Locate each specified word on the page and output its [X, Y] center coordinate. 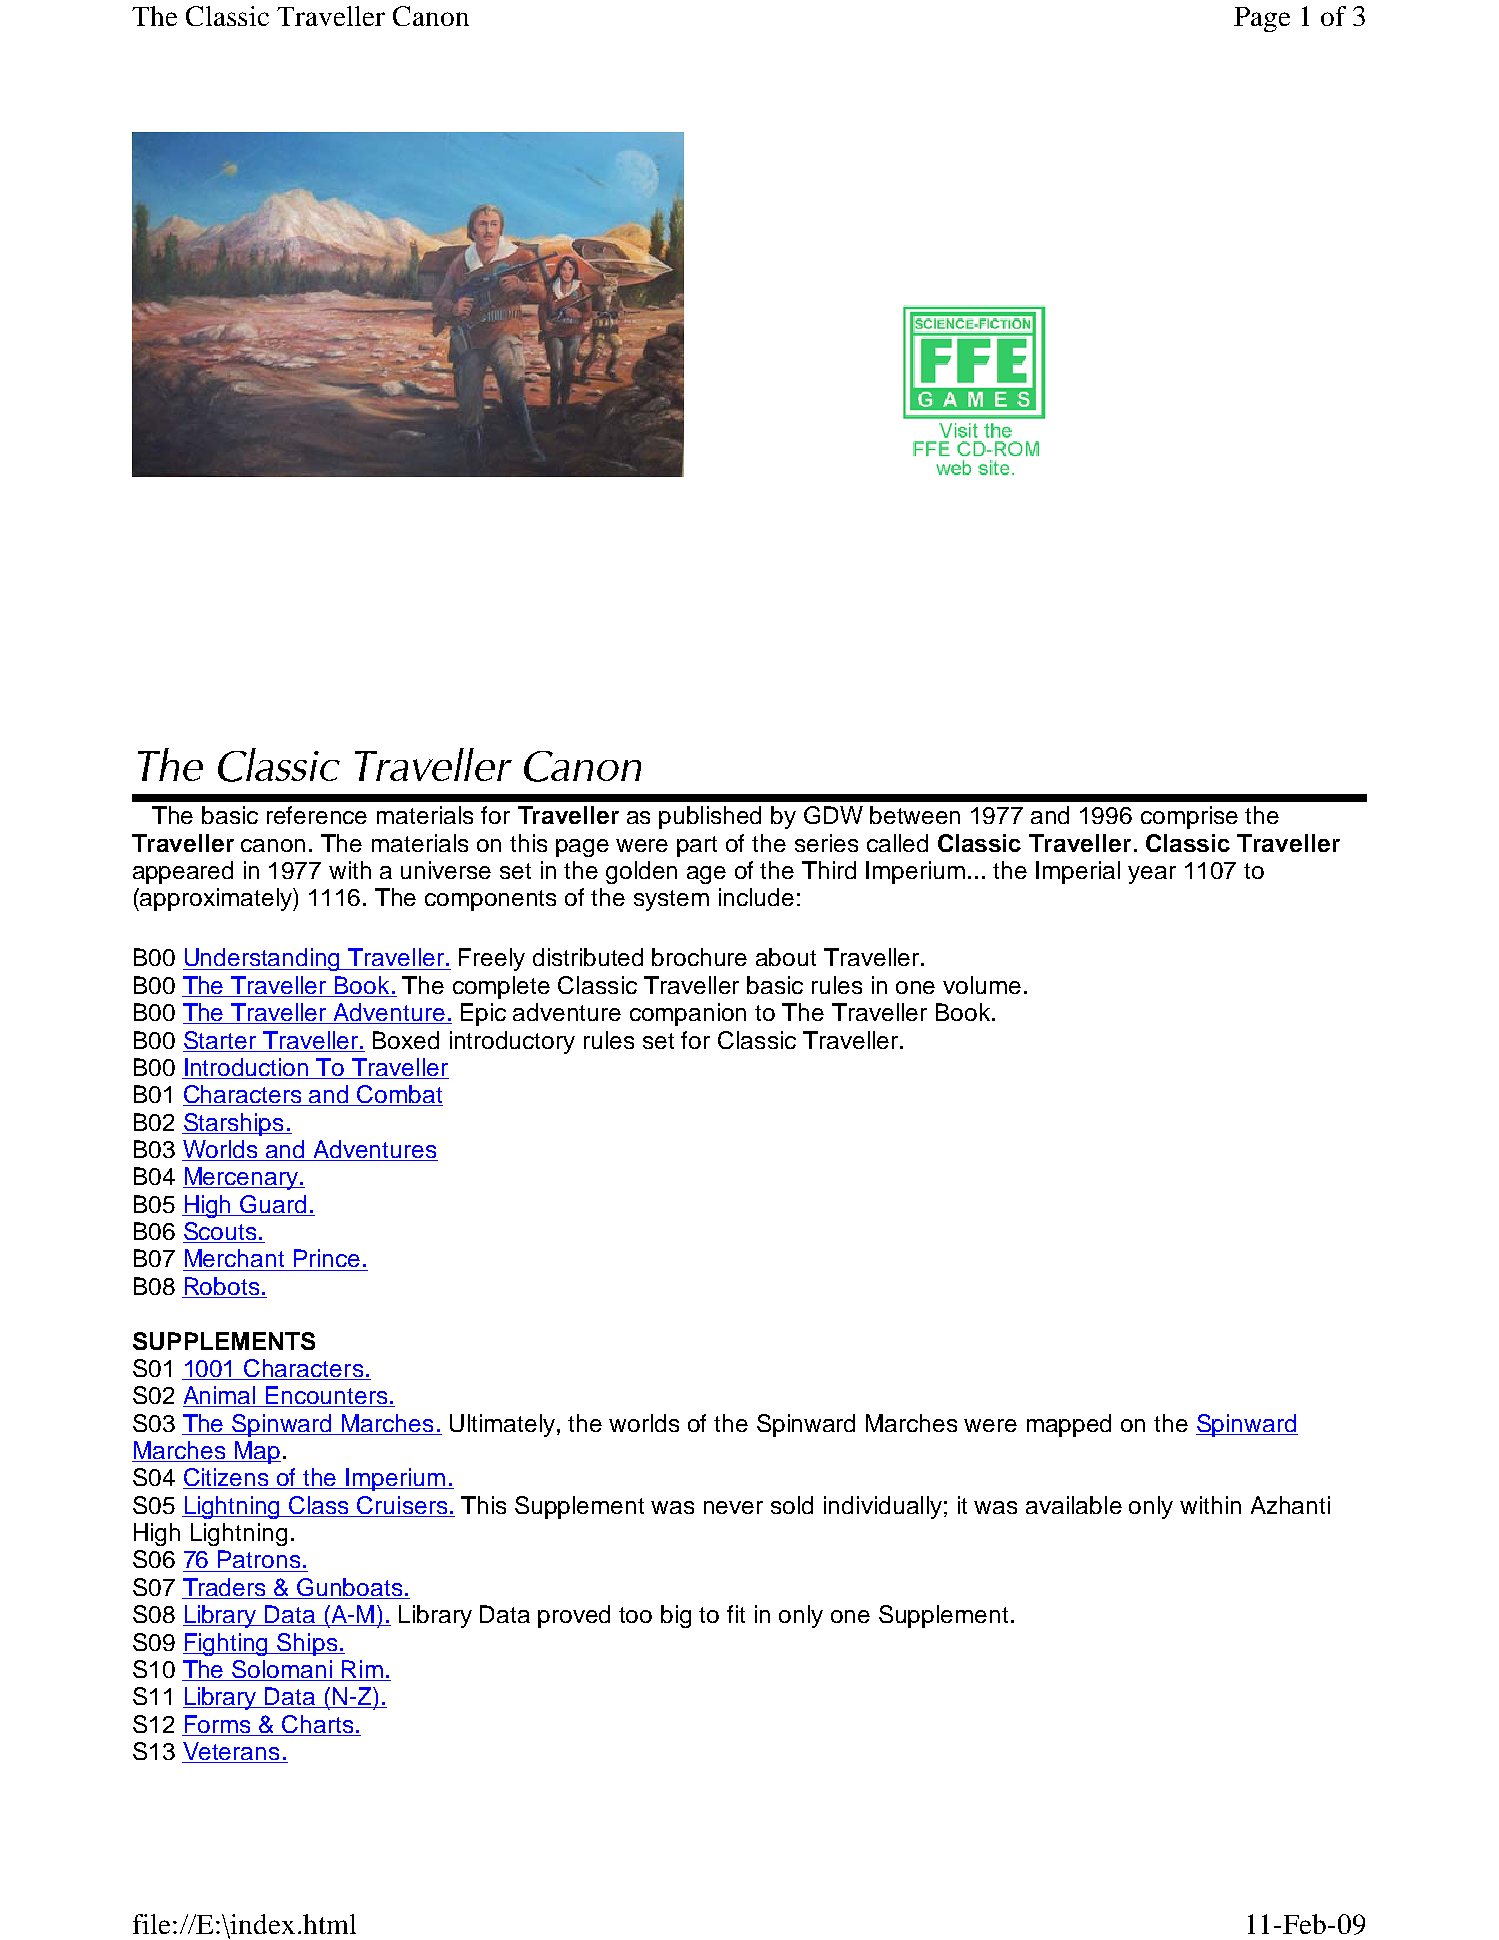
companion [688, 1014]
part [697, 846]
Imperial [1078, 872]
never [733, 1507]
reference [317, 815]
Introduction [247, 1068]
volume [982, 985]
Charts [318, 1725]
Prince [327, 1258]
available [1074, 1505]
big [676, 1616]
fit [736, 1614]
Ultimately [504, 1425]
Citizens [227, 1478]
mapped [1069, 1425]
